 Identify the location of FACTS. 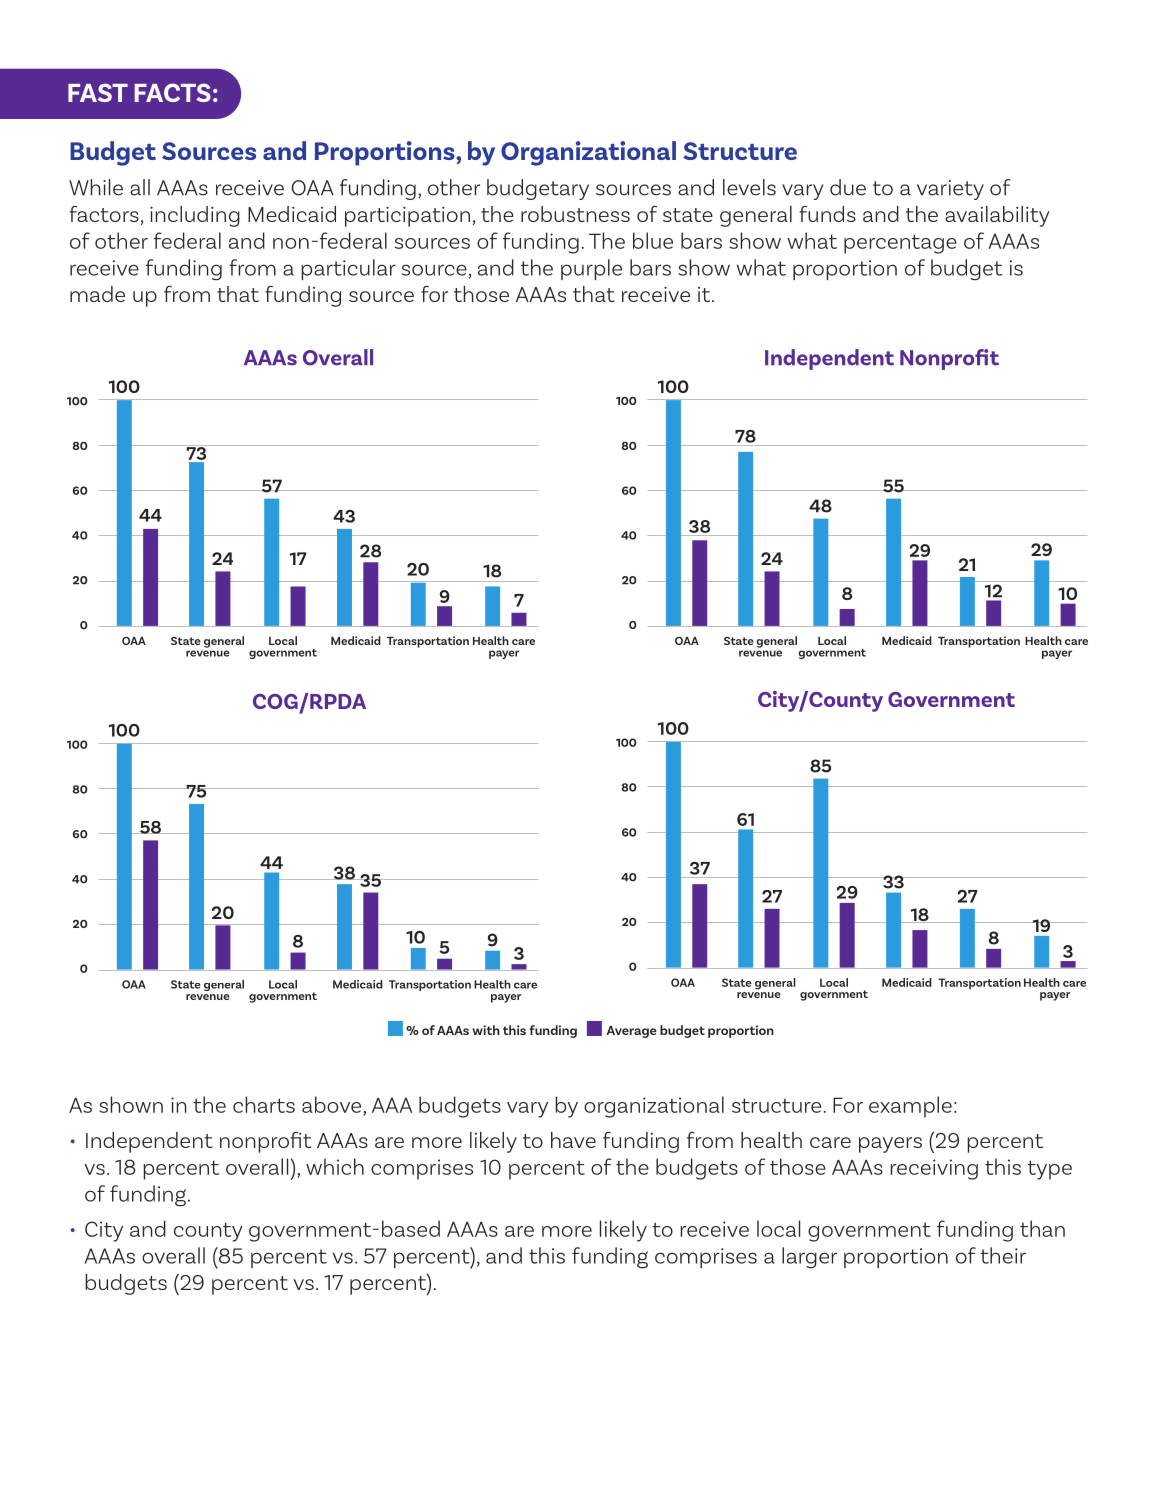
(172, 92).
